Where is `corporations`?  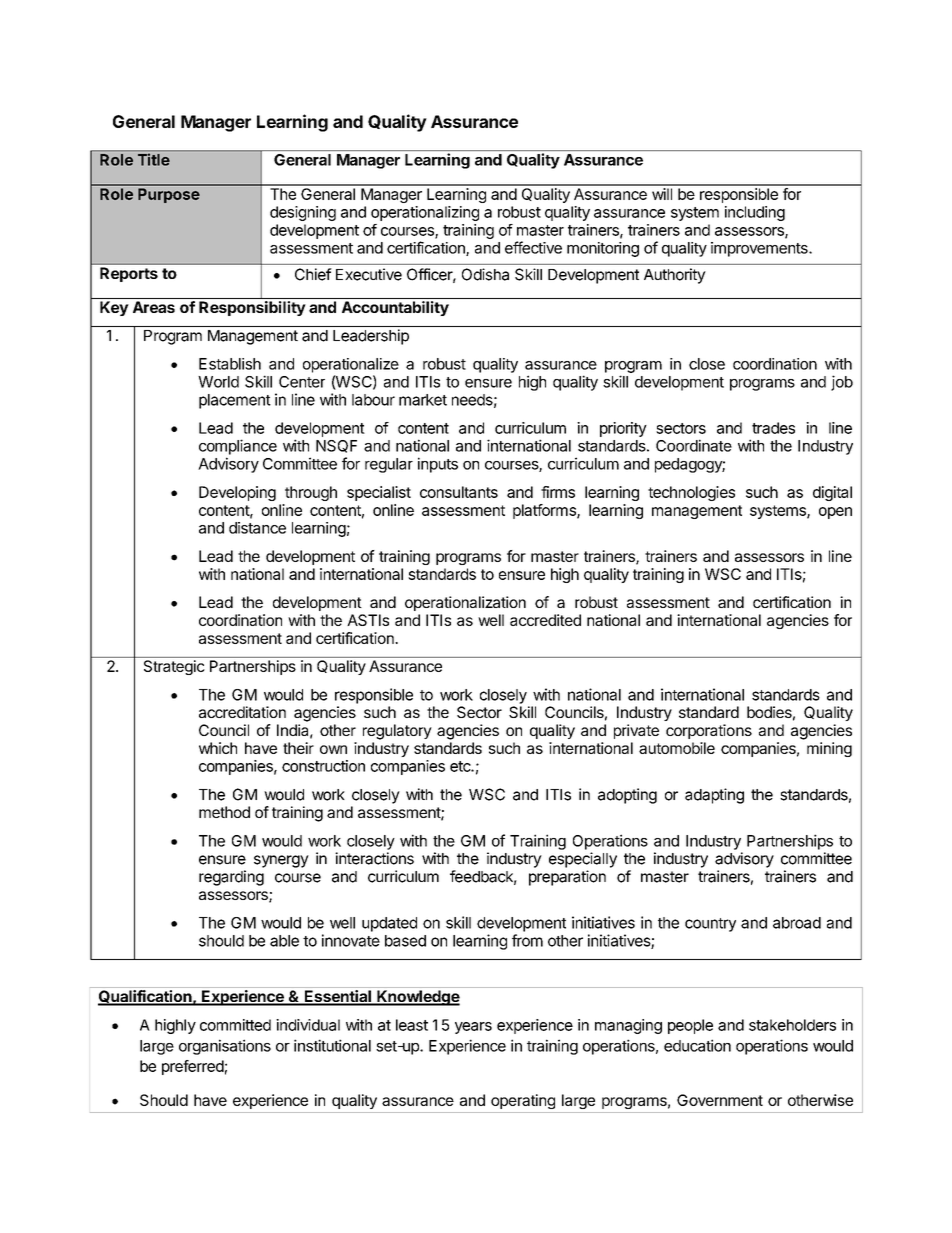 corporations is located at coordinates (709, 731).
